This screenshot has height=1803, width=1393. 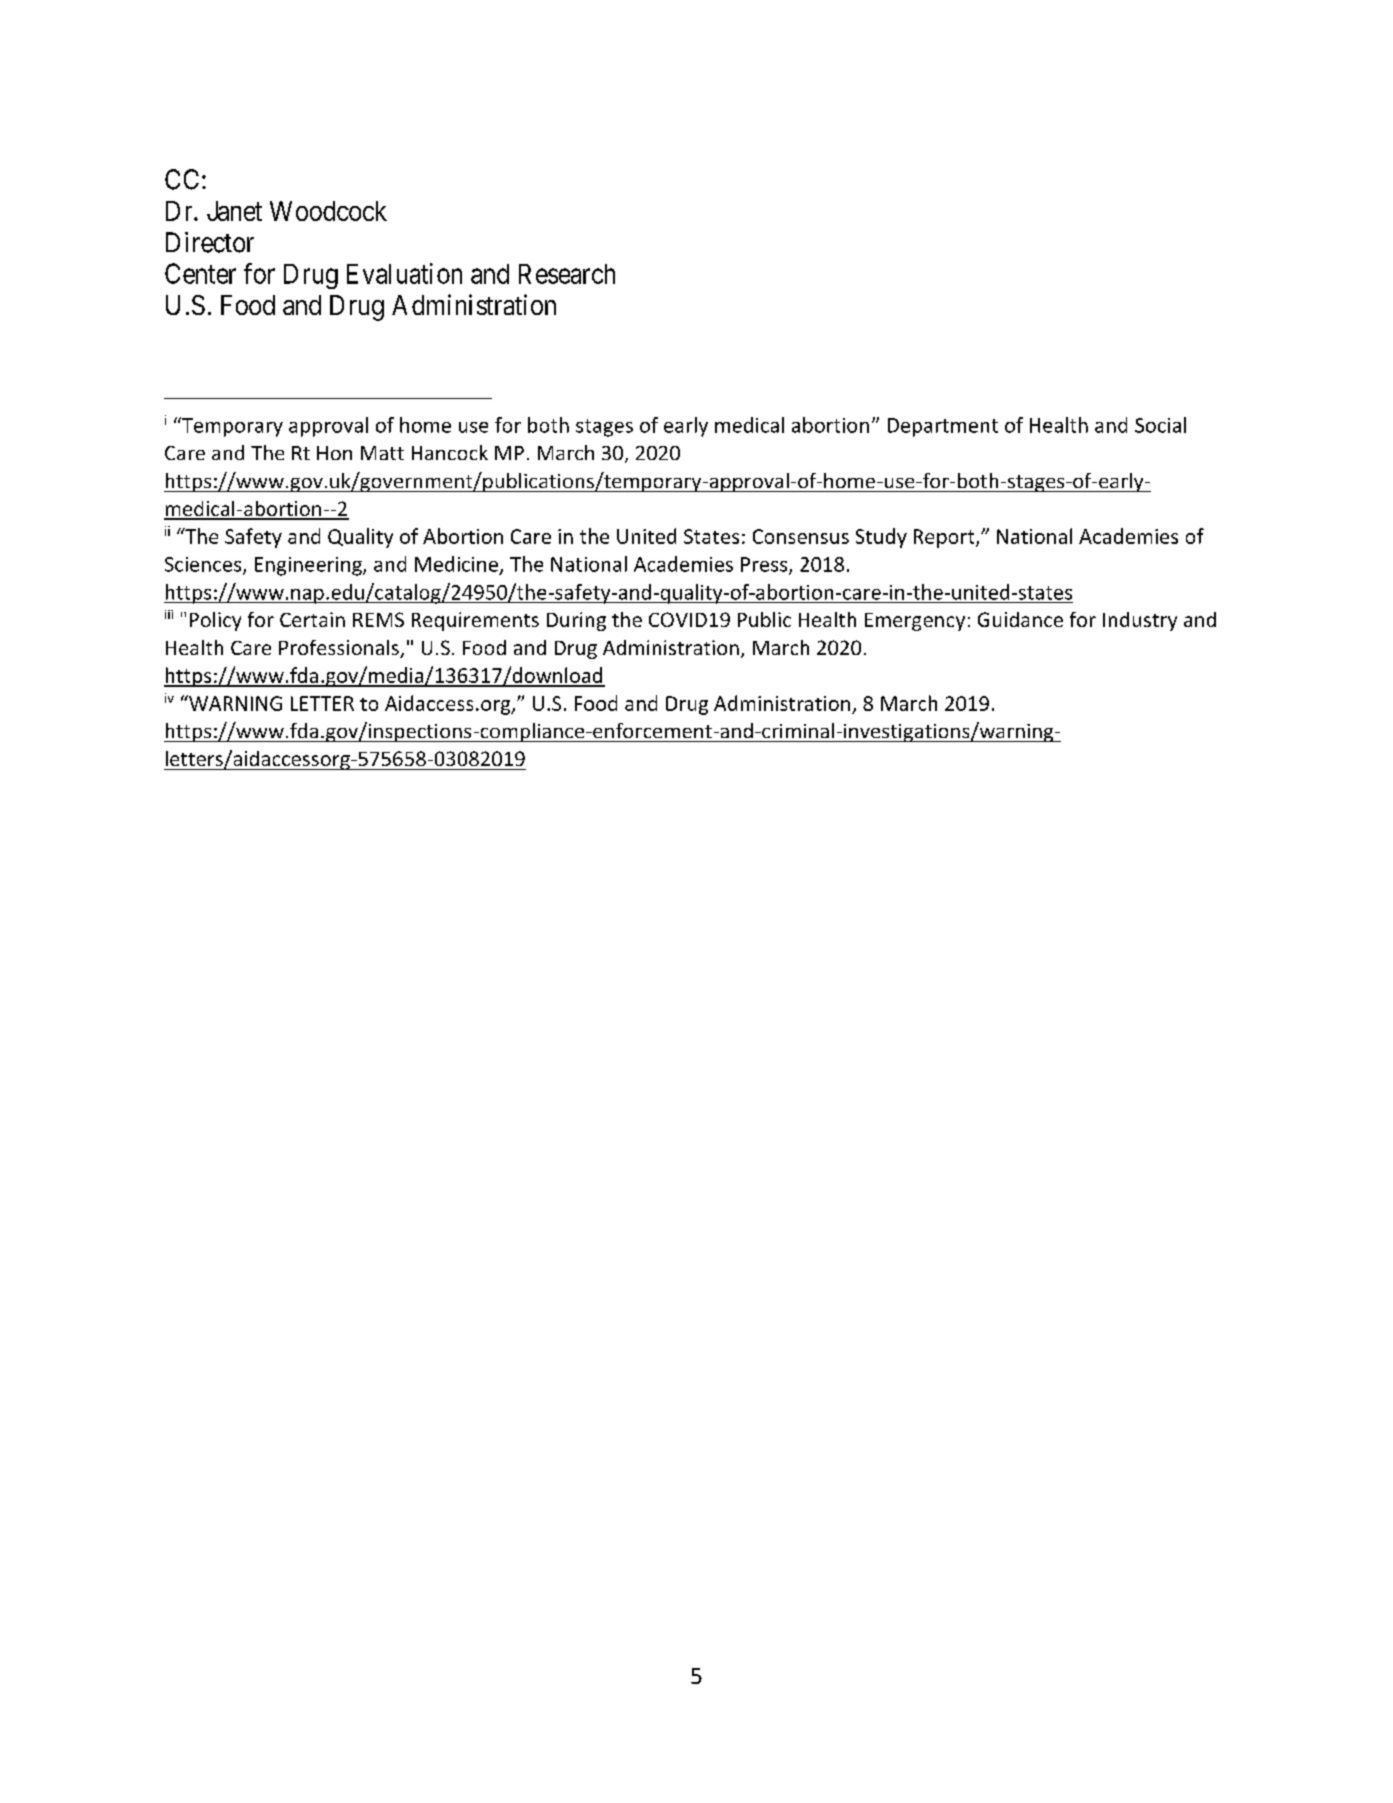 I want to click on During, so click(x=576, y=621).
